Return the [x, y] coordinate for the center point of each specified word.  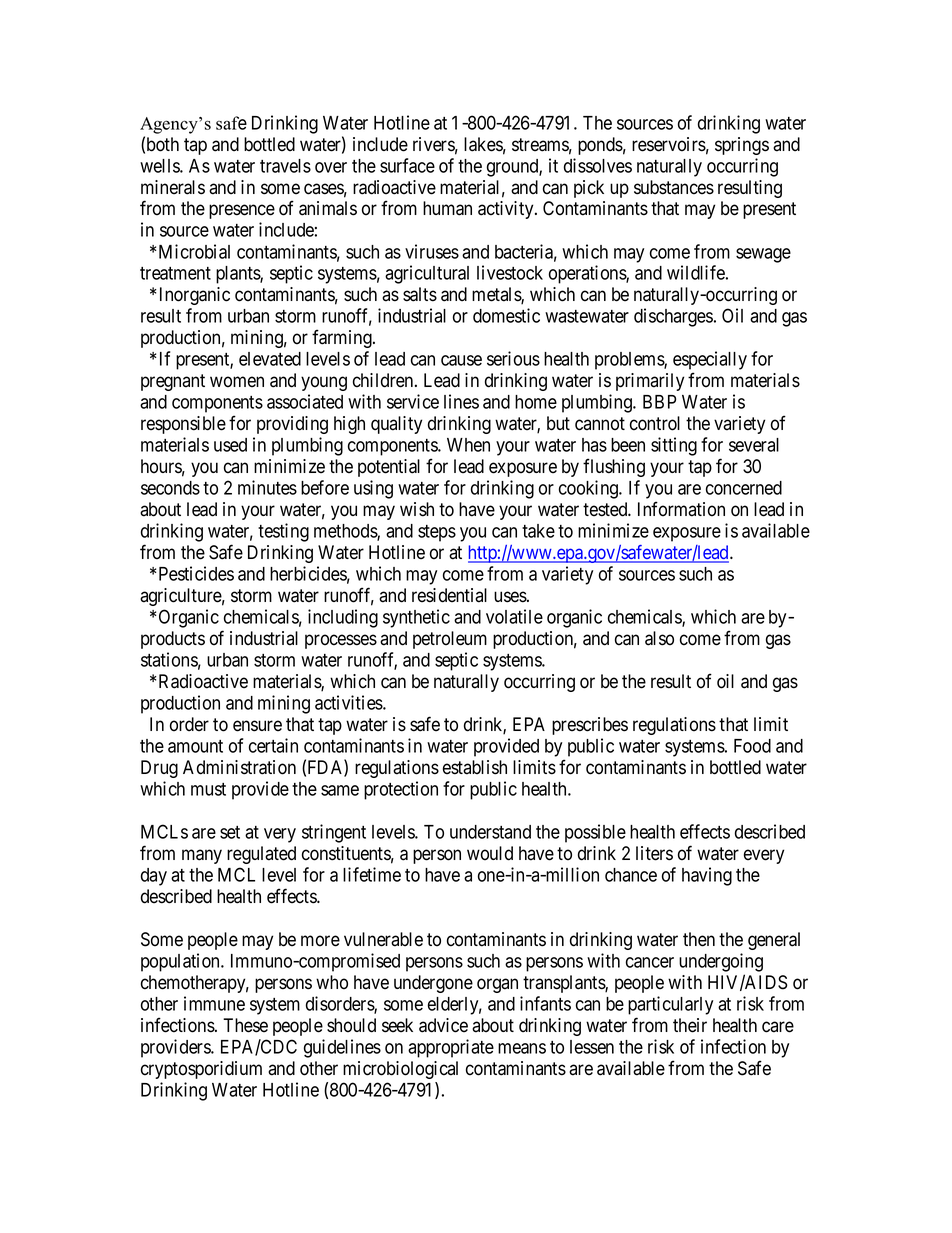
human [447, 208]
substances [674, 187]
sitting [674, 446]
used [230, 445]
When [468, 445]
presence [242, 211]
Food [752, 746]
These [245, 1025]
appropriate [451, 1048]
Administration [239, 767]
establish [475, 767]
